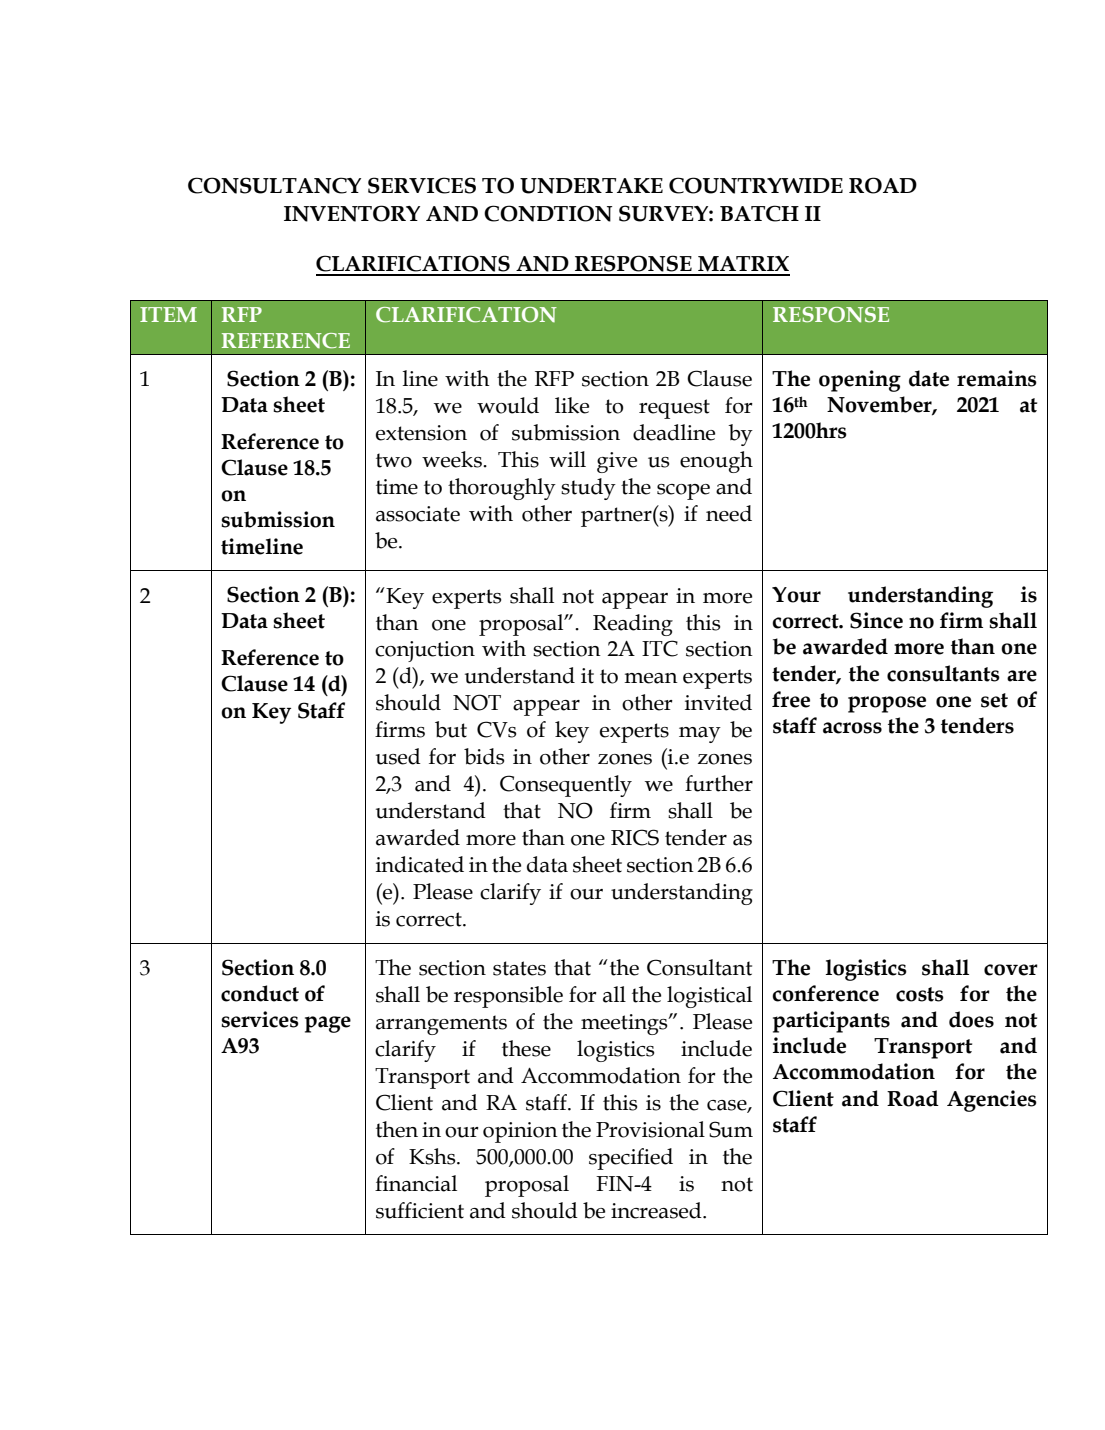 The height and width of the image is (1430, 1105). Describe the element at coordinates (759, 213) in the image. I see `BATCH` at that location.
